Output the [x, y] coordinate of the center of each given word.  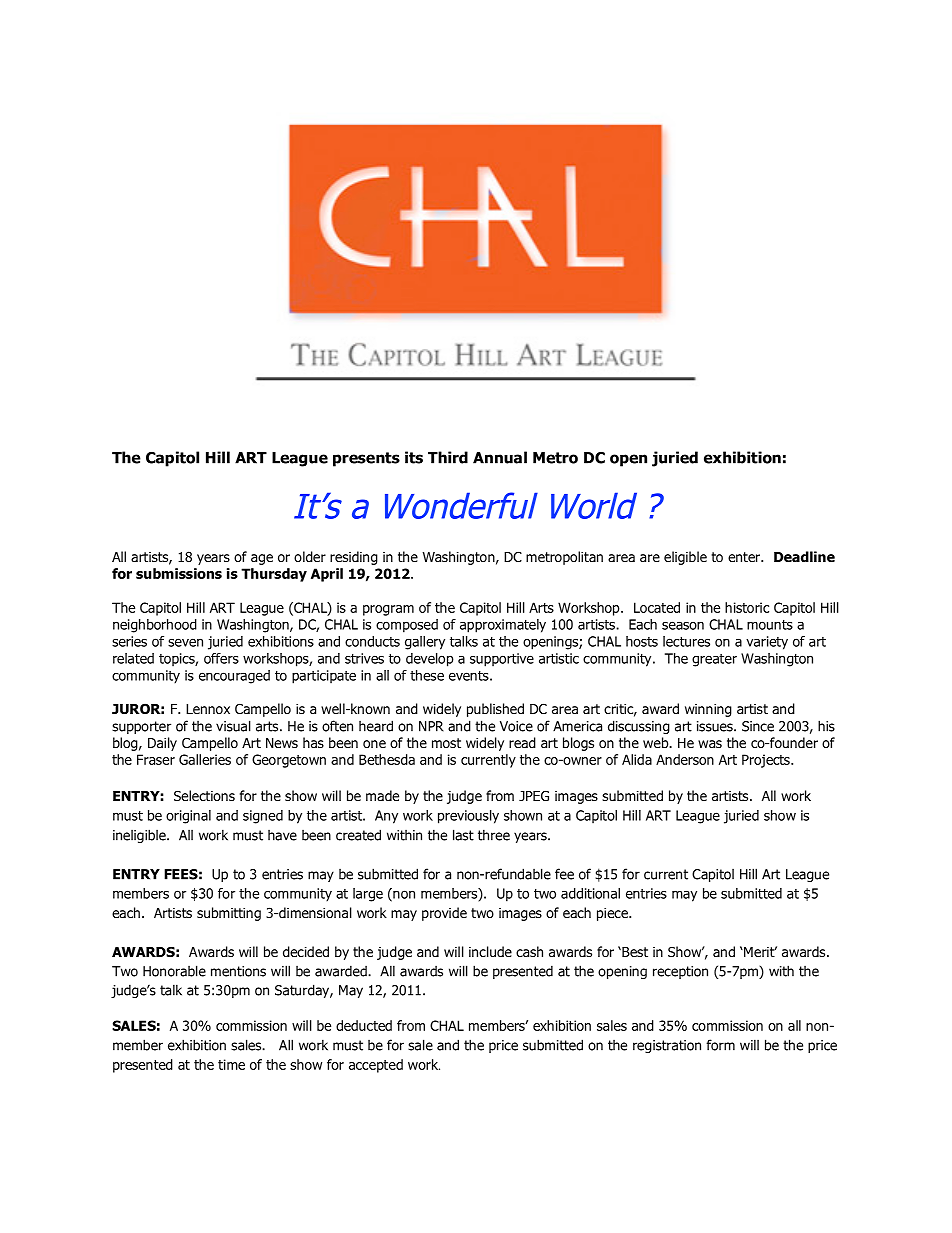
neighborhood [155, 626]
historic [747, 607]
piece [613, 914]
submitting [229, 914]
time [231, 1064]
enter [745, 557]
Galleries [205, 759]
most [446, 743]
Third [448, 457]
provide [444, 914]
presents [366, 459]
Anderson [685, 759]
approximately [503, 626]
